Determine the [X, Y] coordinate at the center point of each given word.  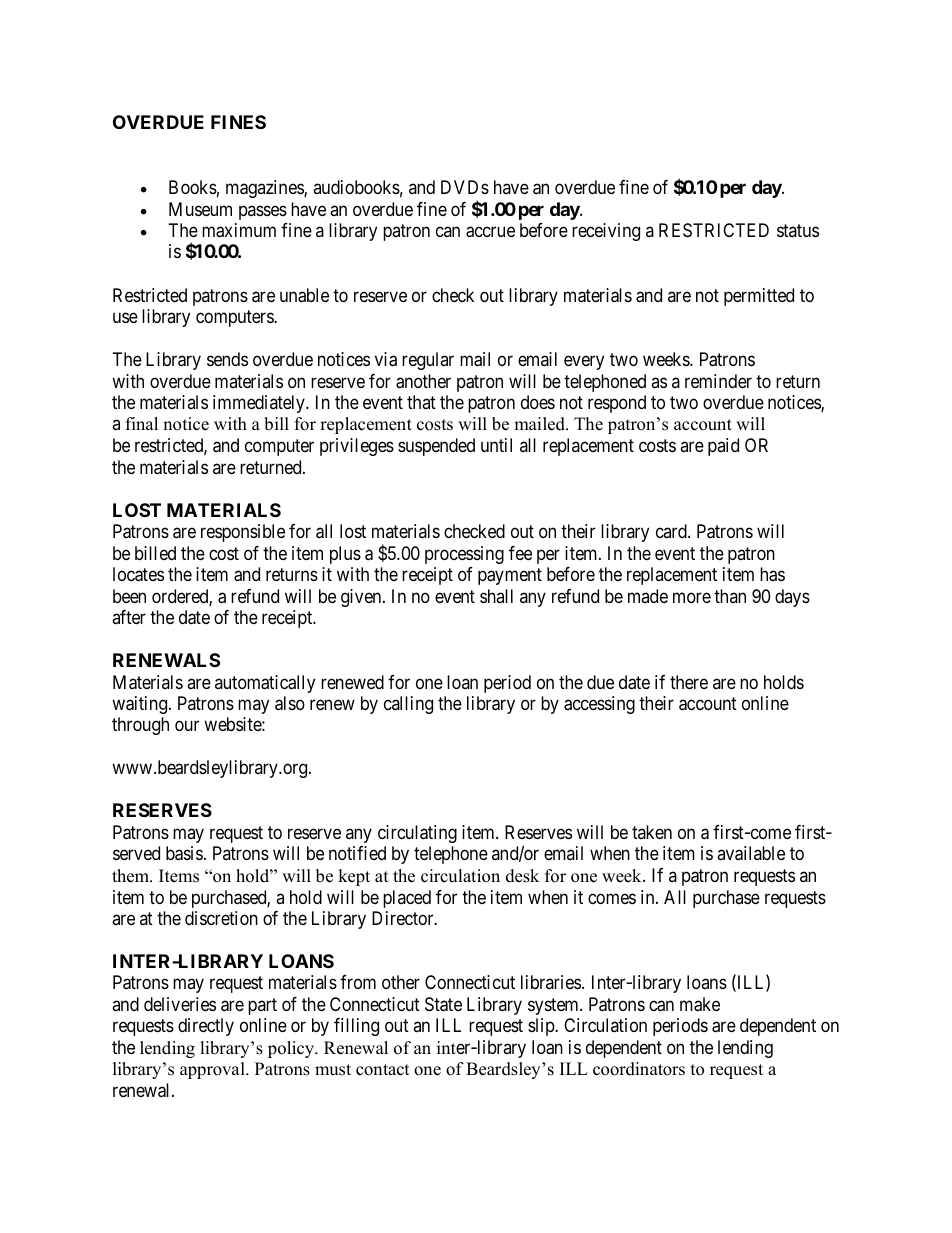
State [443, 1004]
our [187, 726]
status [798, 230]
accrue [490, 232]
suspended [436, 447]
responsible [243, 533]
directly [206, 1027]
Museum [200, 209]
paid [723, 447]
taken [652, 832]
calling [408, 705]
